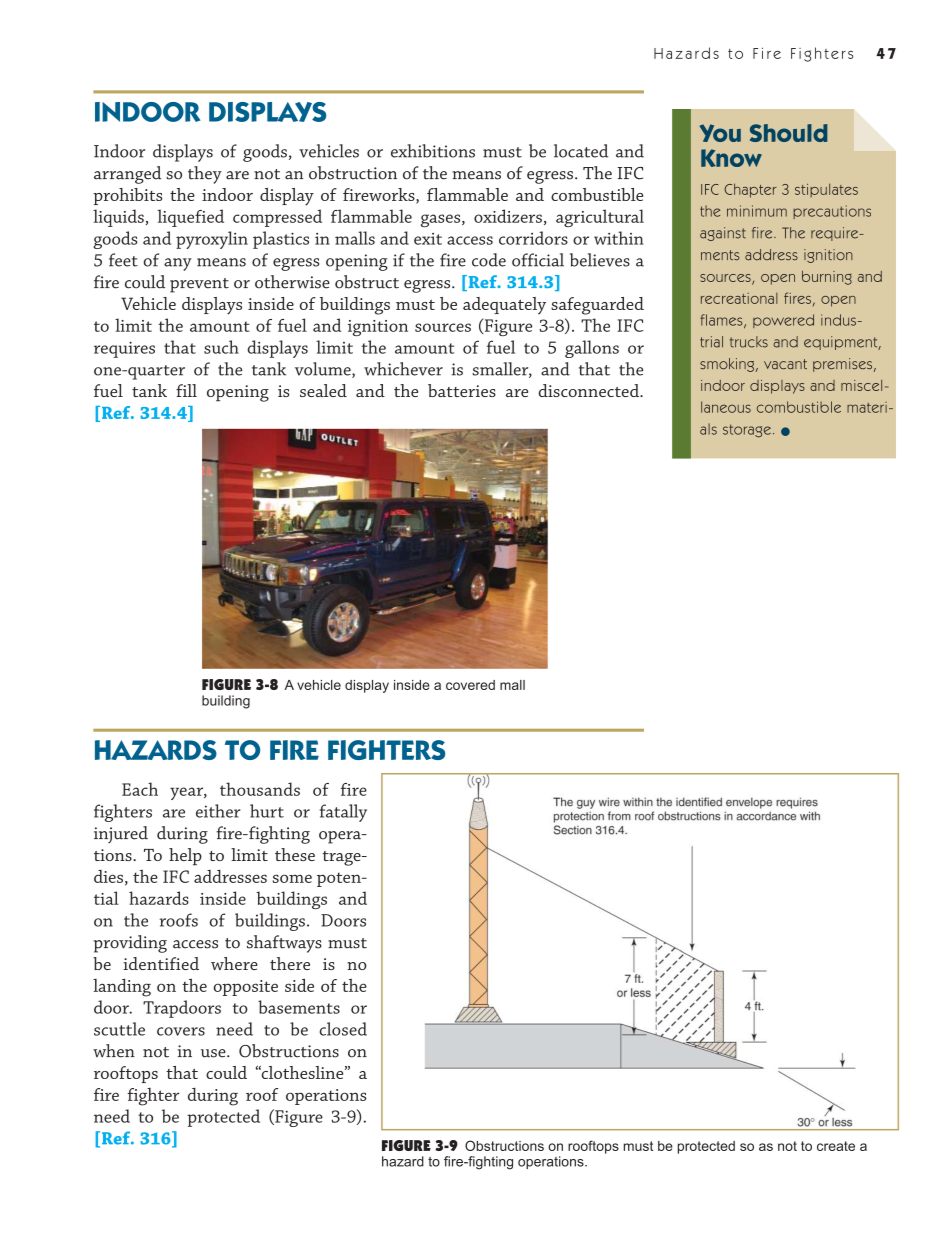 The width and height of the screenshot is (952, 1233). Describe the element at coordinates (205, 175) in the screenshot. I see `they` at that location.
